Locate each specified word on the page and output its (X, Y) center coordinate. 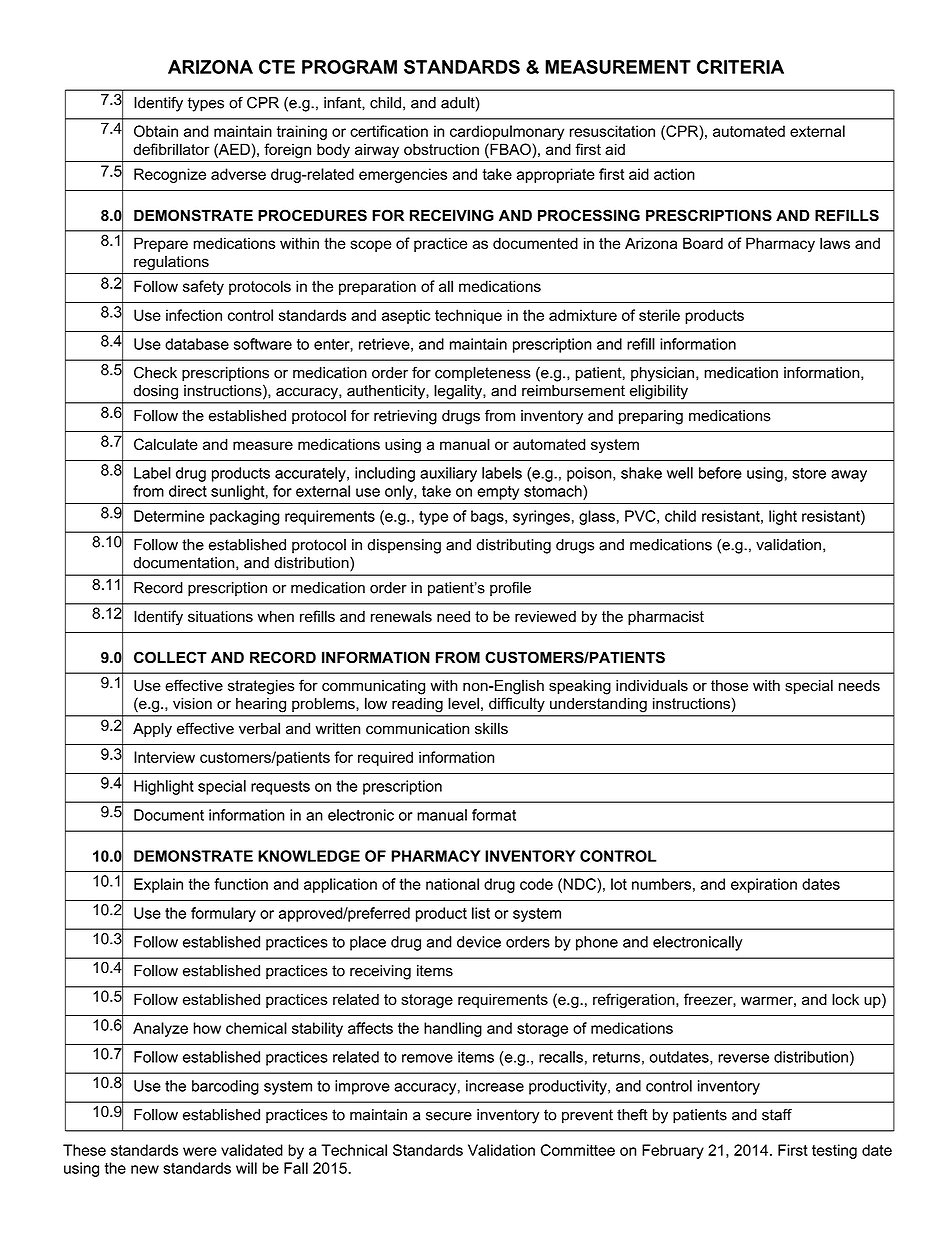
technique (468, 316)
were (200, 1151)
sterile (659, 315)
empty (498, 493)
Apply (152, 730)
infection (194, 315)
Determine (169, 516)
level (463, 703)
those (729, 686)
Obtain (156, 131)
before (720, 473)
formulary (223, 914)
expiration (764, 885)
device (479, 942)
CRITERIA (740, 67)
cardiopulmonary (507, 132)
